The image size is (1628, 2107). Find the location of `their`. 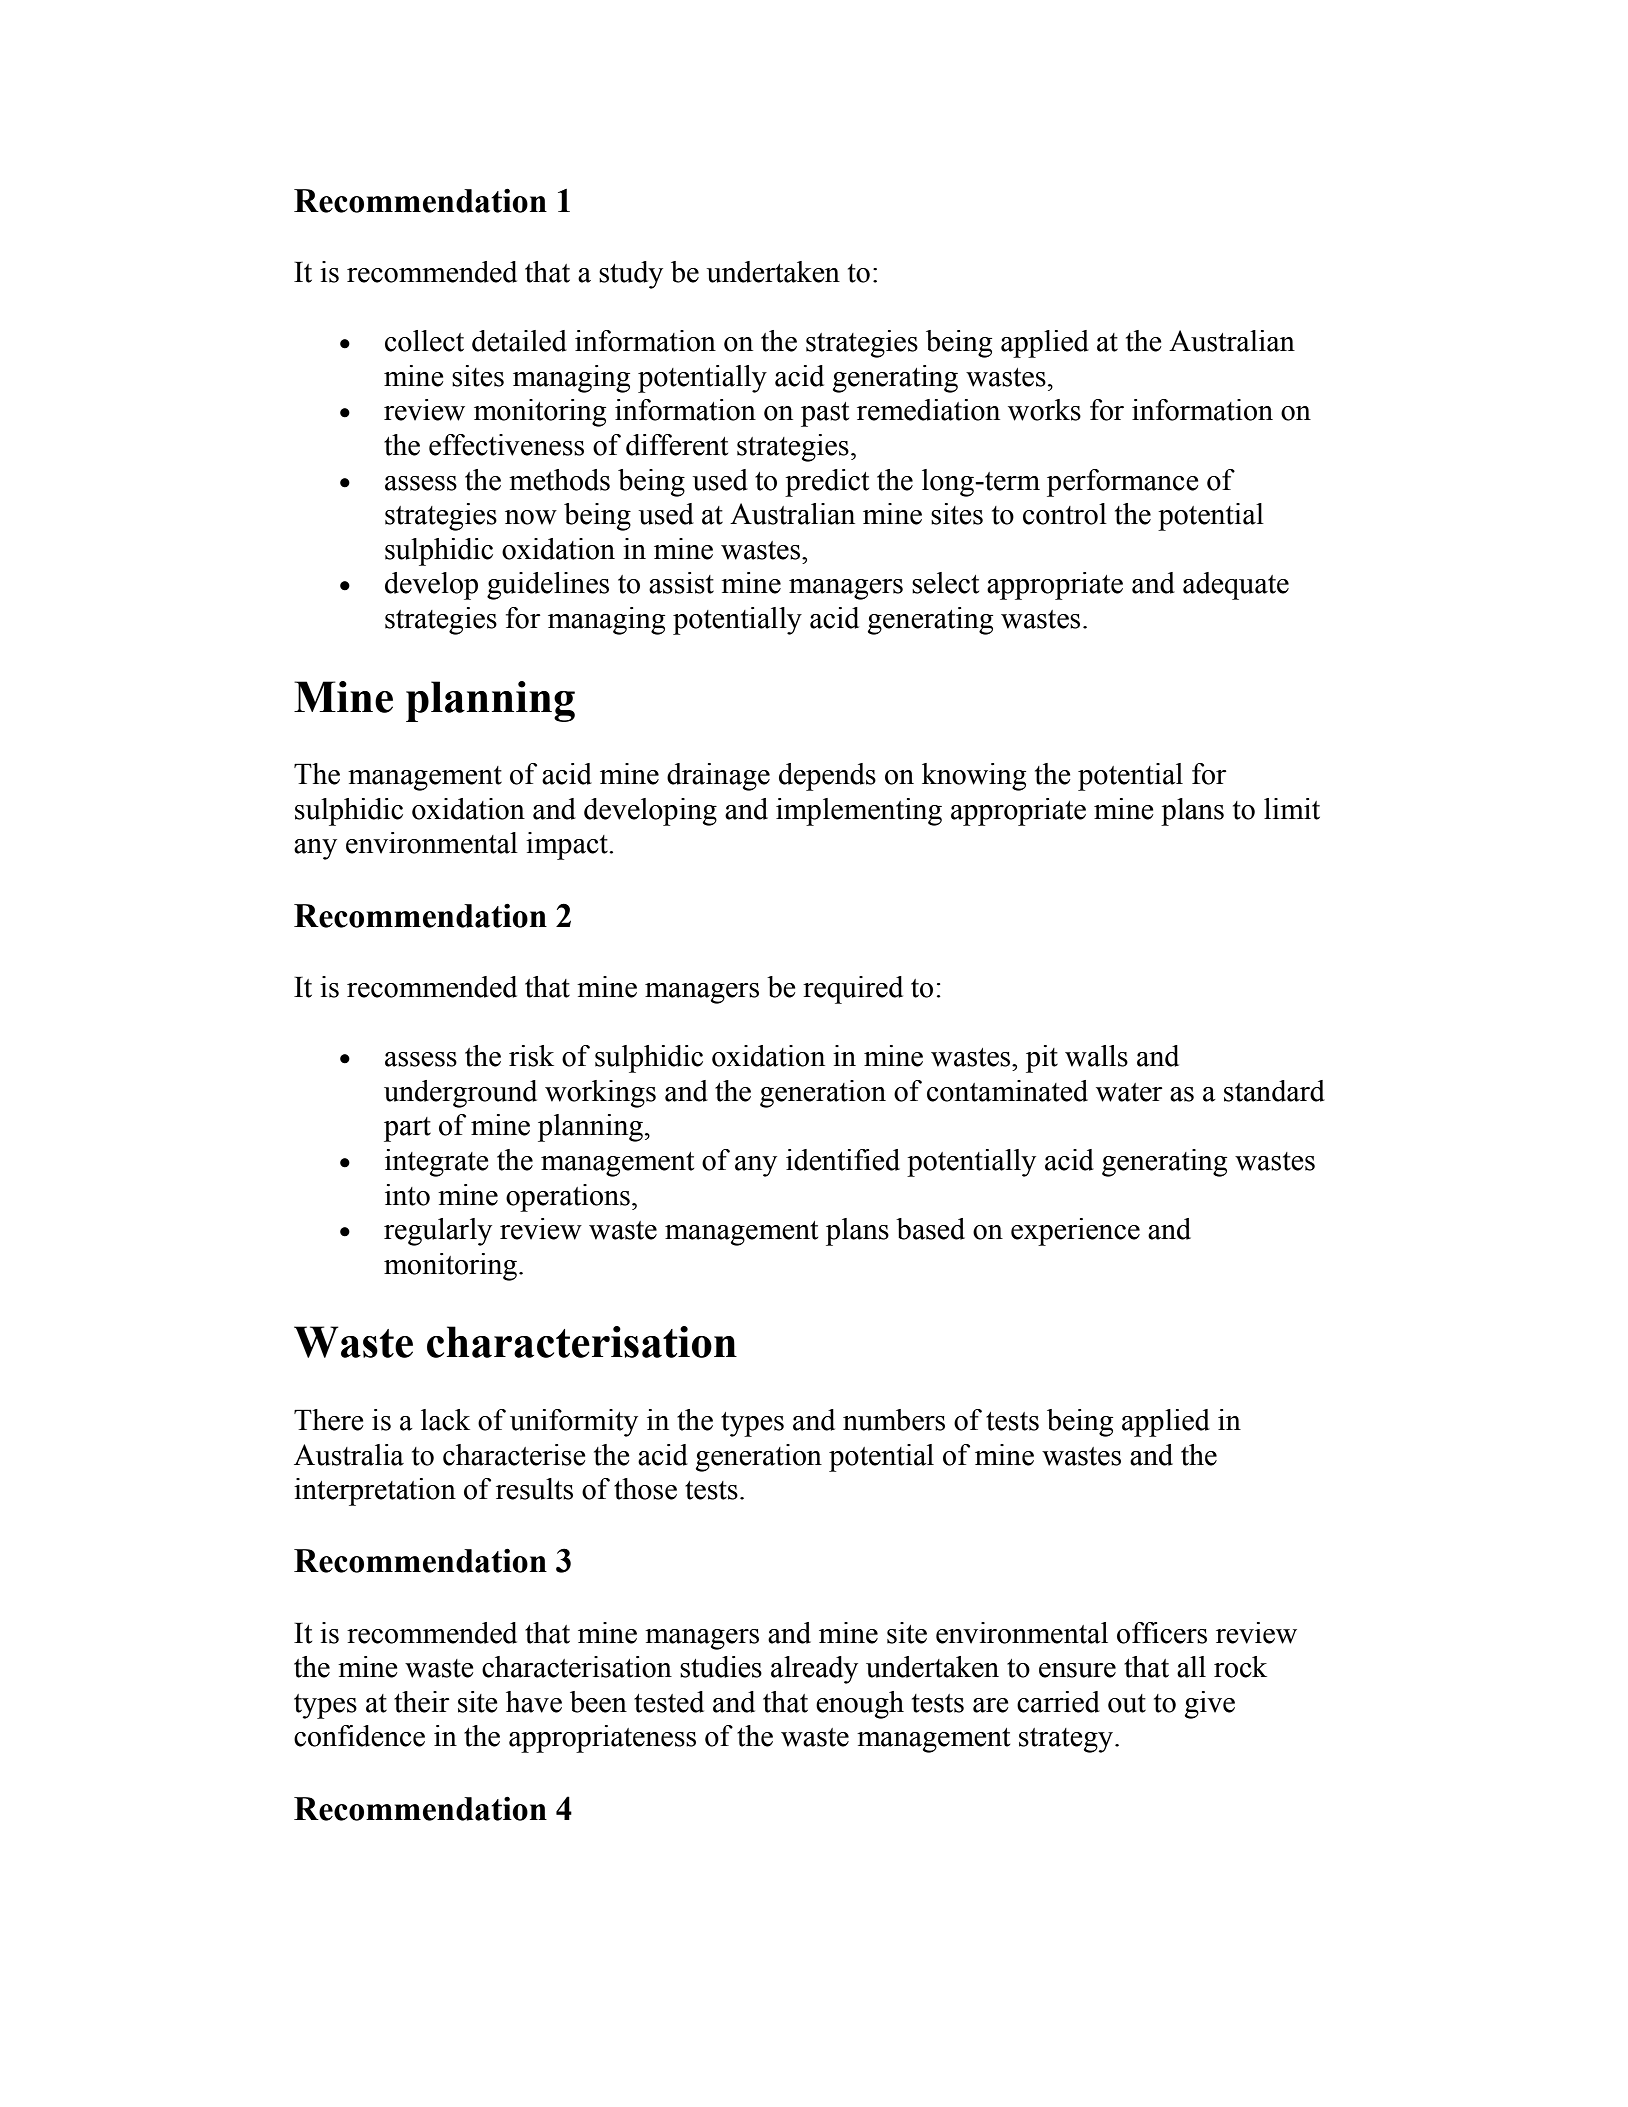

their is located at coordinates (422, 1702).
